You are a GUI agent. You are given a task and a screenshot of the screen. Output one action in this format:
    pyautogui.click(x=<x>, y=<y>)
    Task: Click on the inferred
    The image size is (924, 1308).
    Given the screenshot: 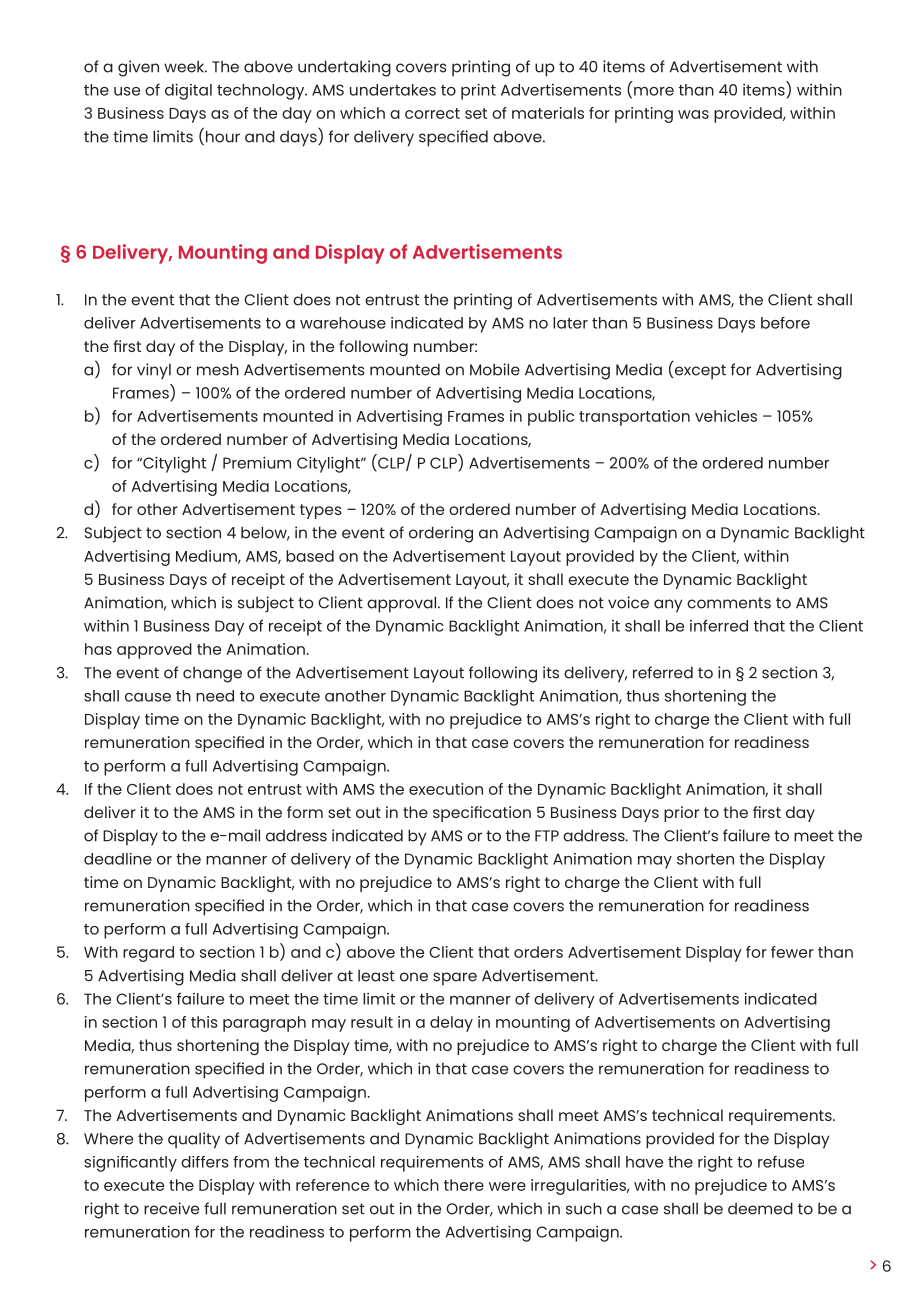 What is the action you would take?
    pyautogui.click(x=719, y=625)
